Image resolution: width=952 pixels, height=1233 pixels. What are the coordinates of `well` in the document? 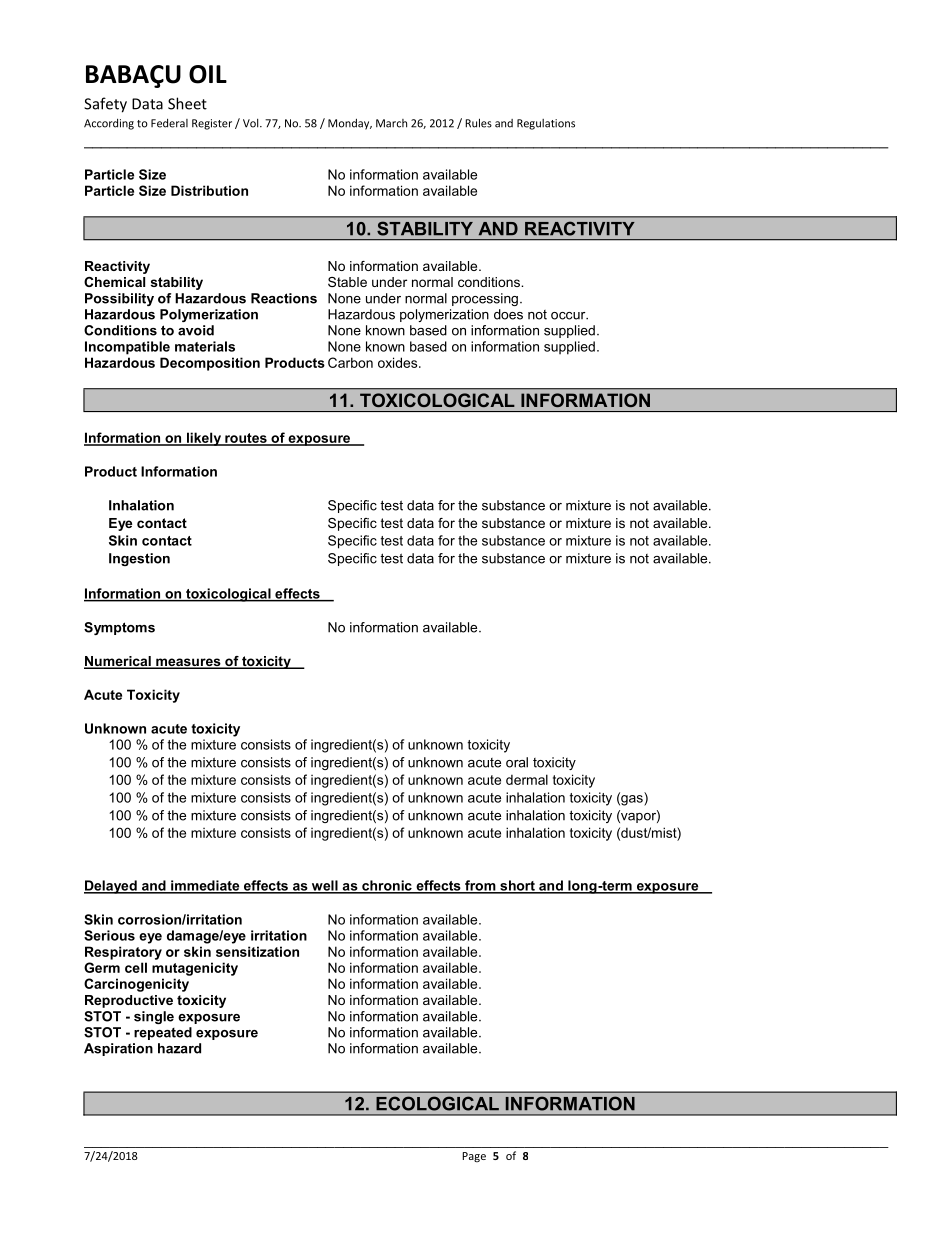 It's located at (324, 886).
